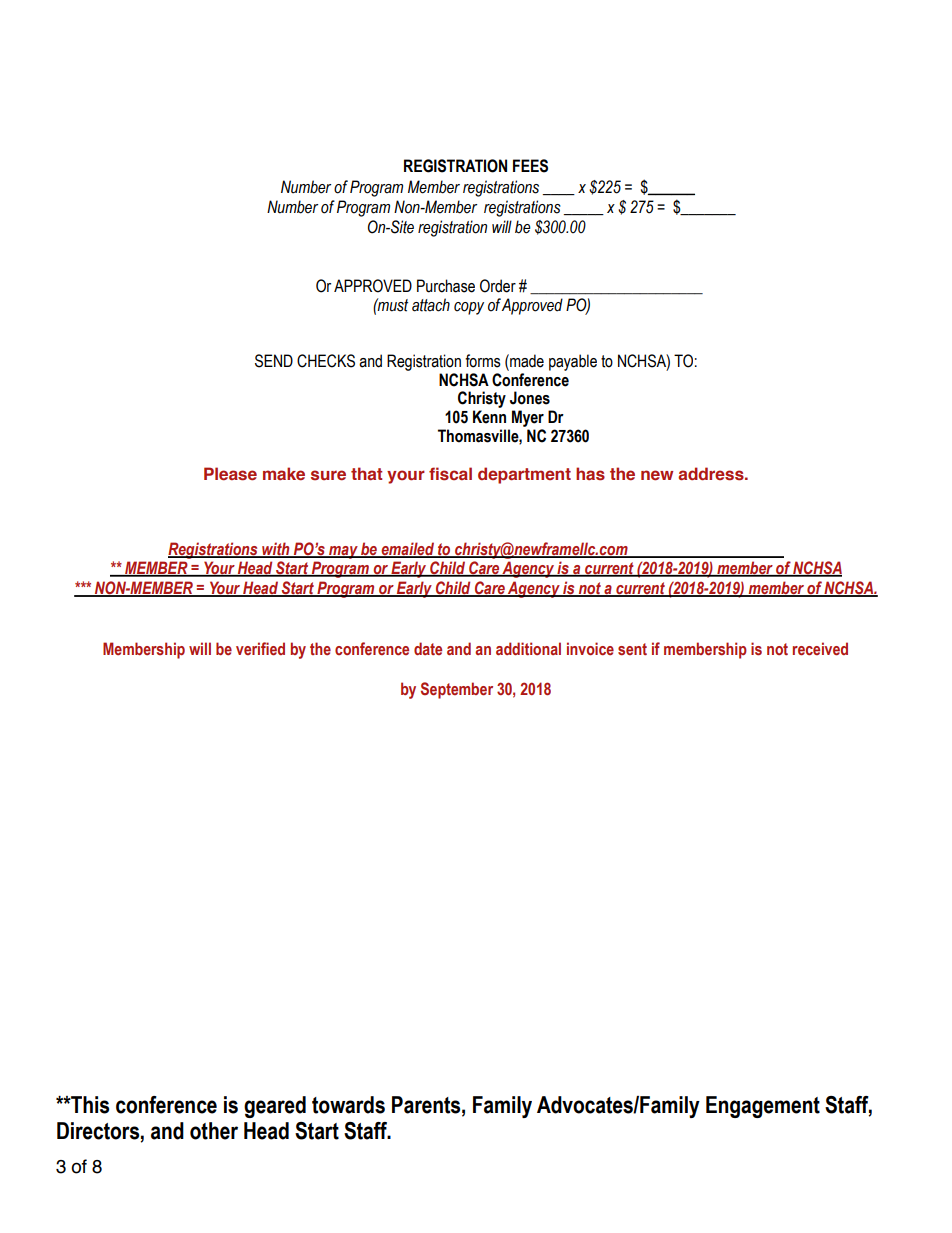  What do you see at coordinates (530, 166) in the screenshot?
I see `FEES` at bounding box center [530, 166].
